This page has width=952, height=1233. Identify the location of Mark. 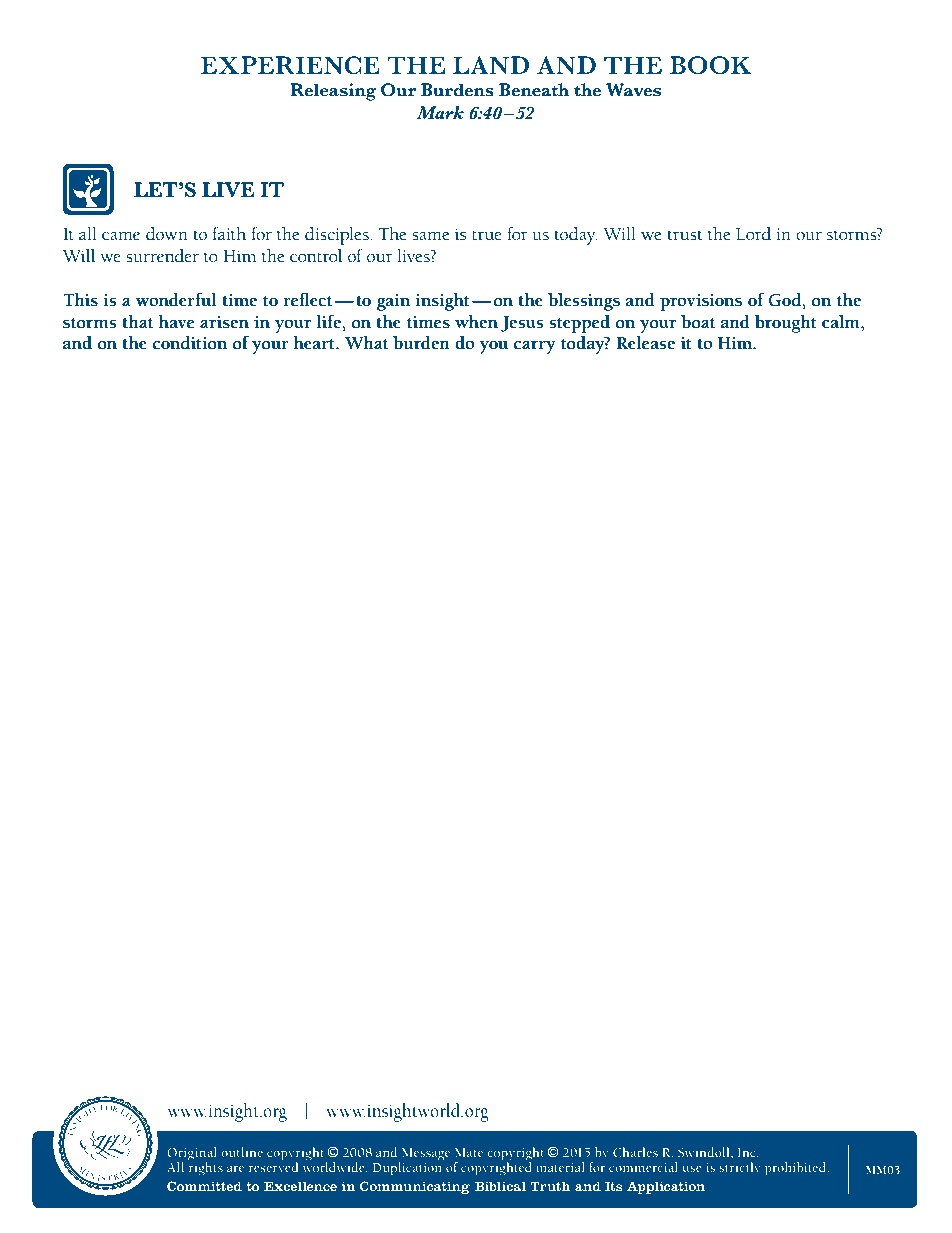
(440, 113).
